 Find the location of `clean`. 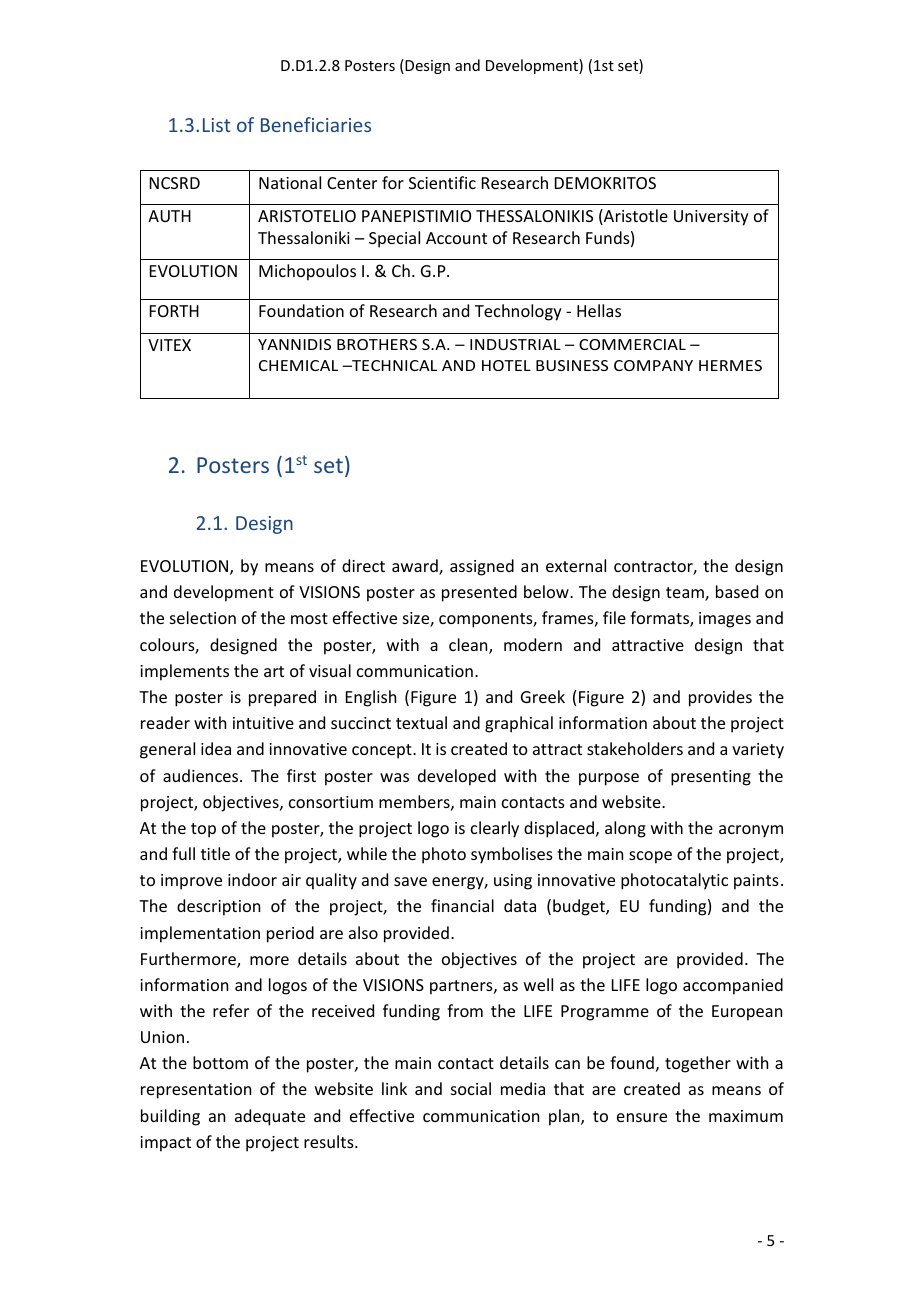

clean is located at coordinates (469, 646).
